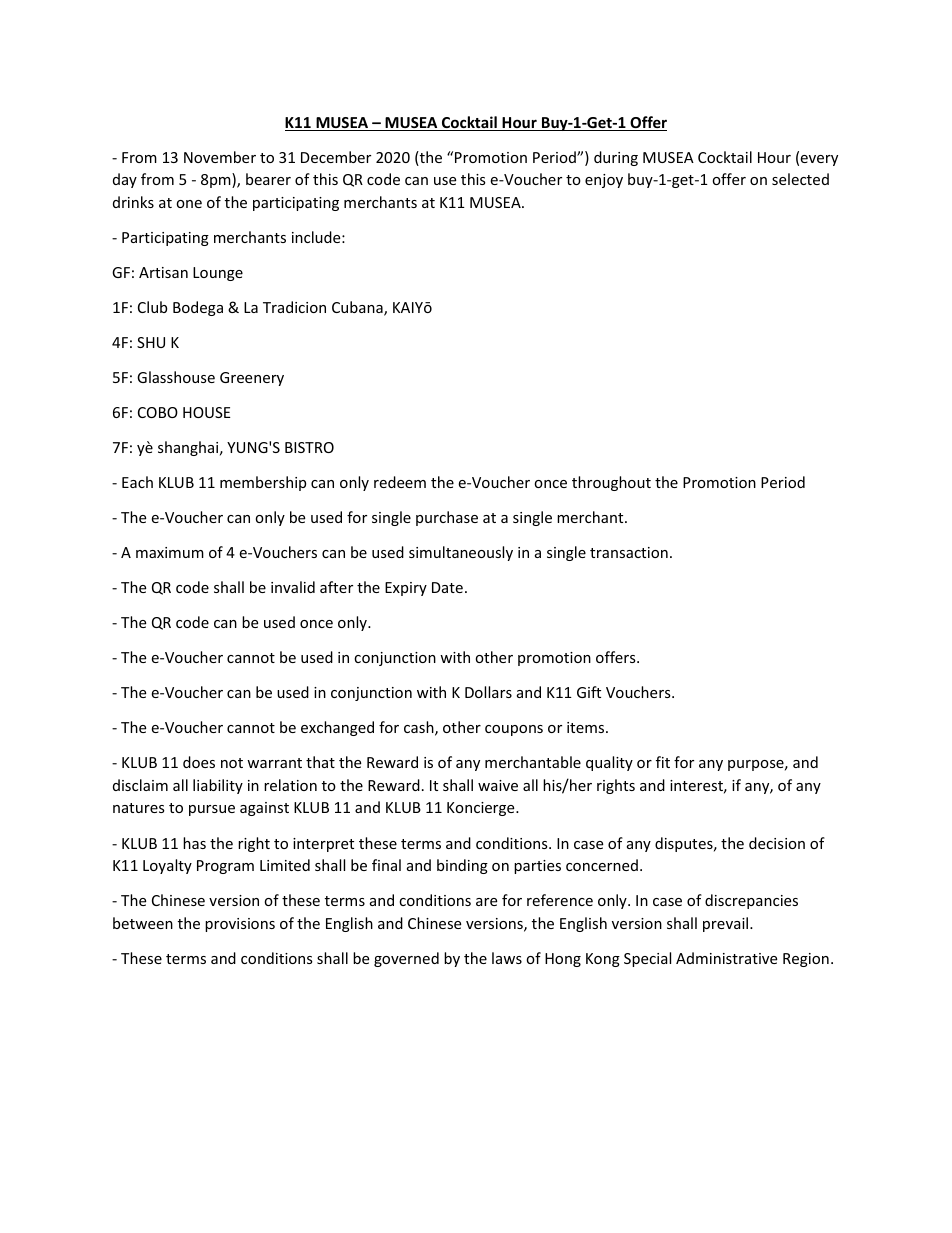 The width and height of the image is (952, 1233). Describe the element at coordinates (189, 204) in the image. I see `one` at that location.
